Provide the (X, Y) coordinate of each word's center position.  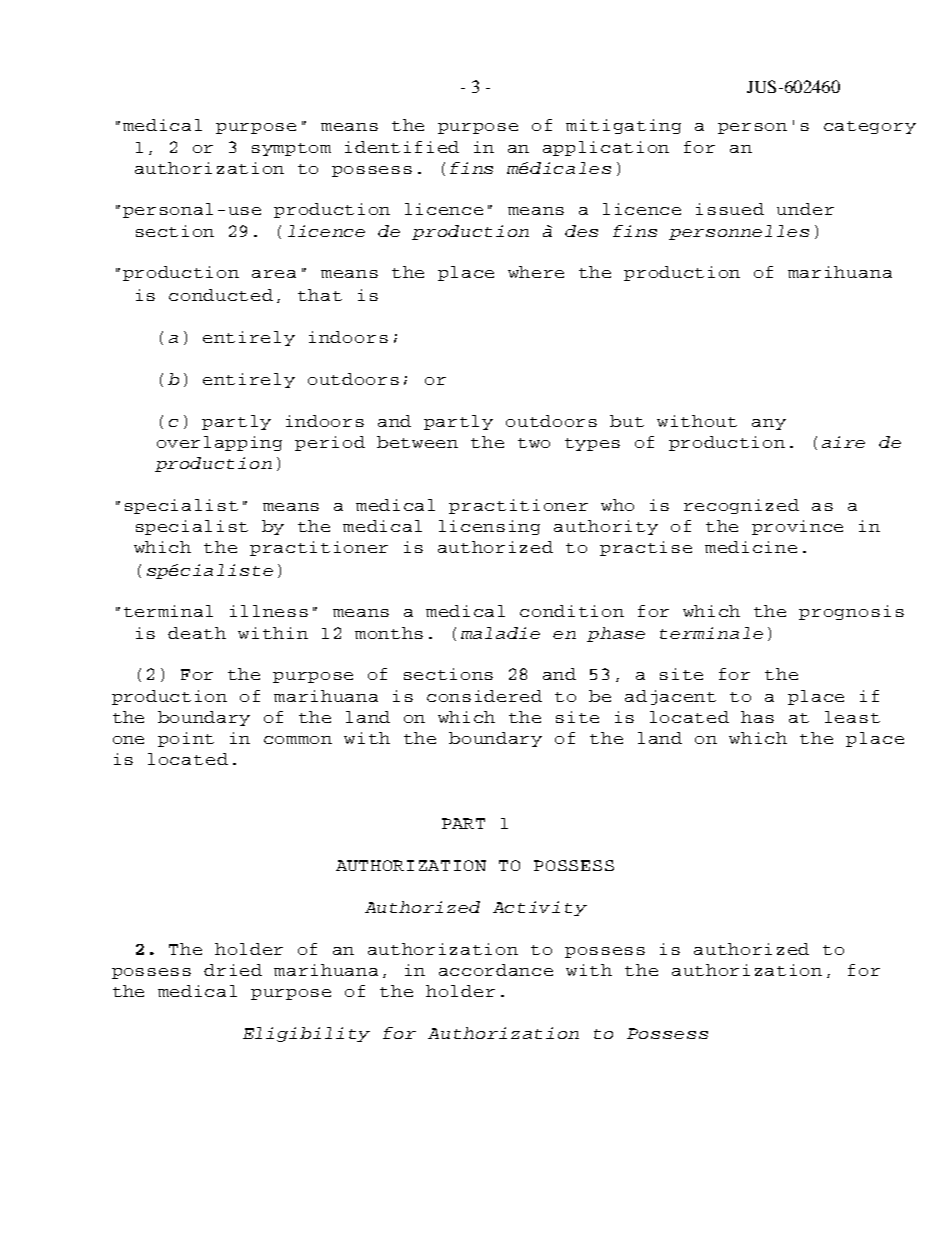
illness (269, 611)
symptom (291, 149)
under (805, 209)
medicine (751, 547)
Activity (540, 908)
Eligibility (306, 1034)
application (606, 148)
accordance (496, 970)
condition (572, 611)
